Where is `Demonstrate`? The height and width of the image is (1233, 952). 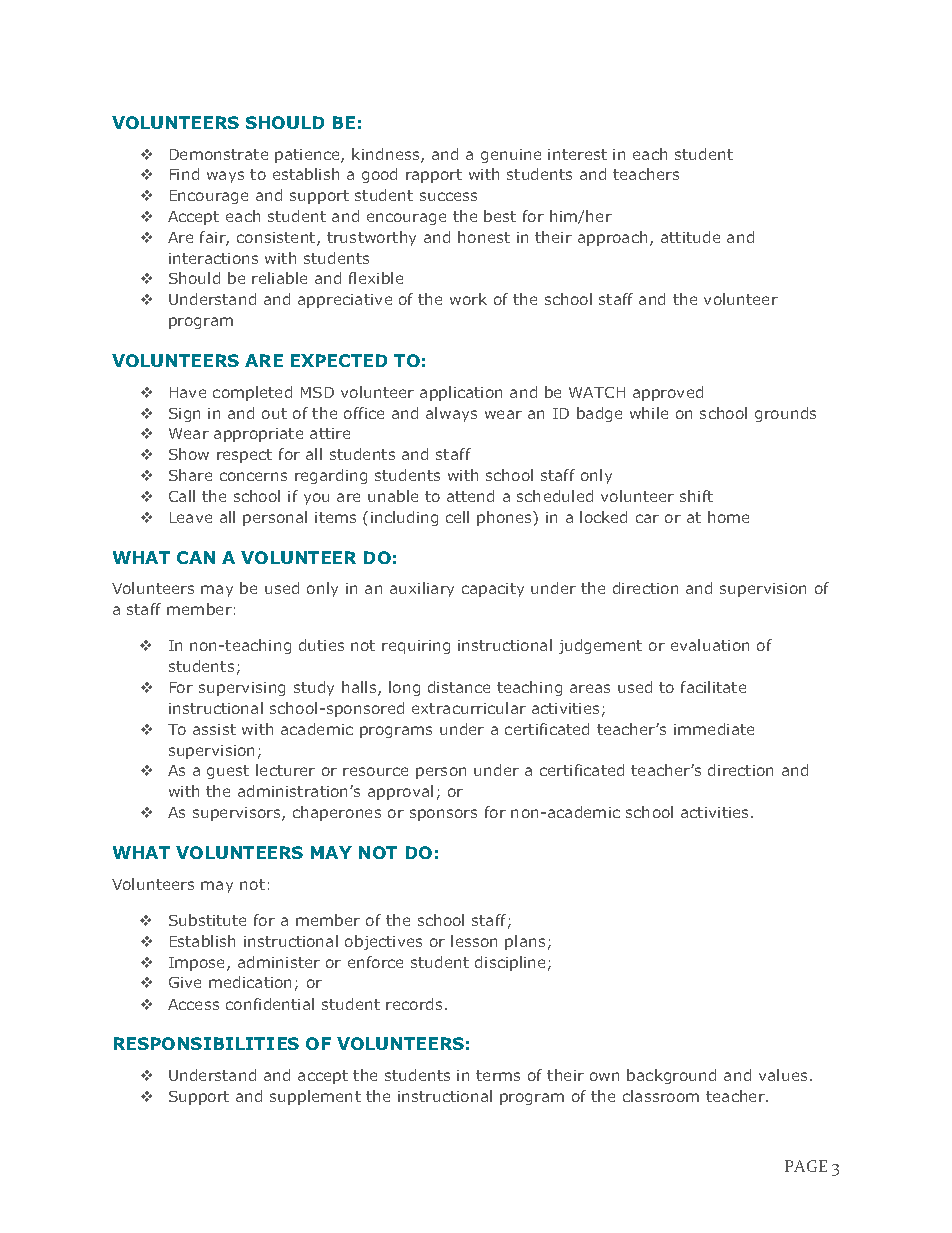
Demonstrate is located at coordinates (219, 154).
